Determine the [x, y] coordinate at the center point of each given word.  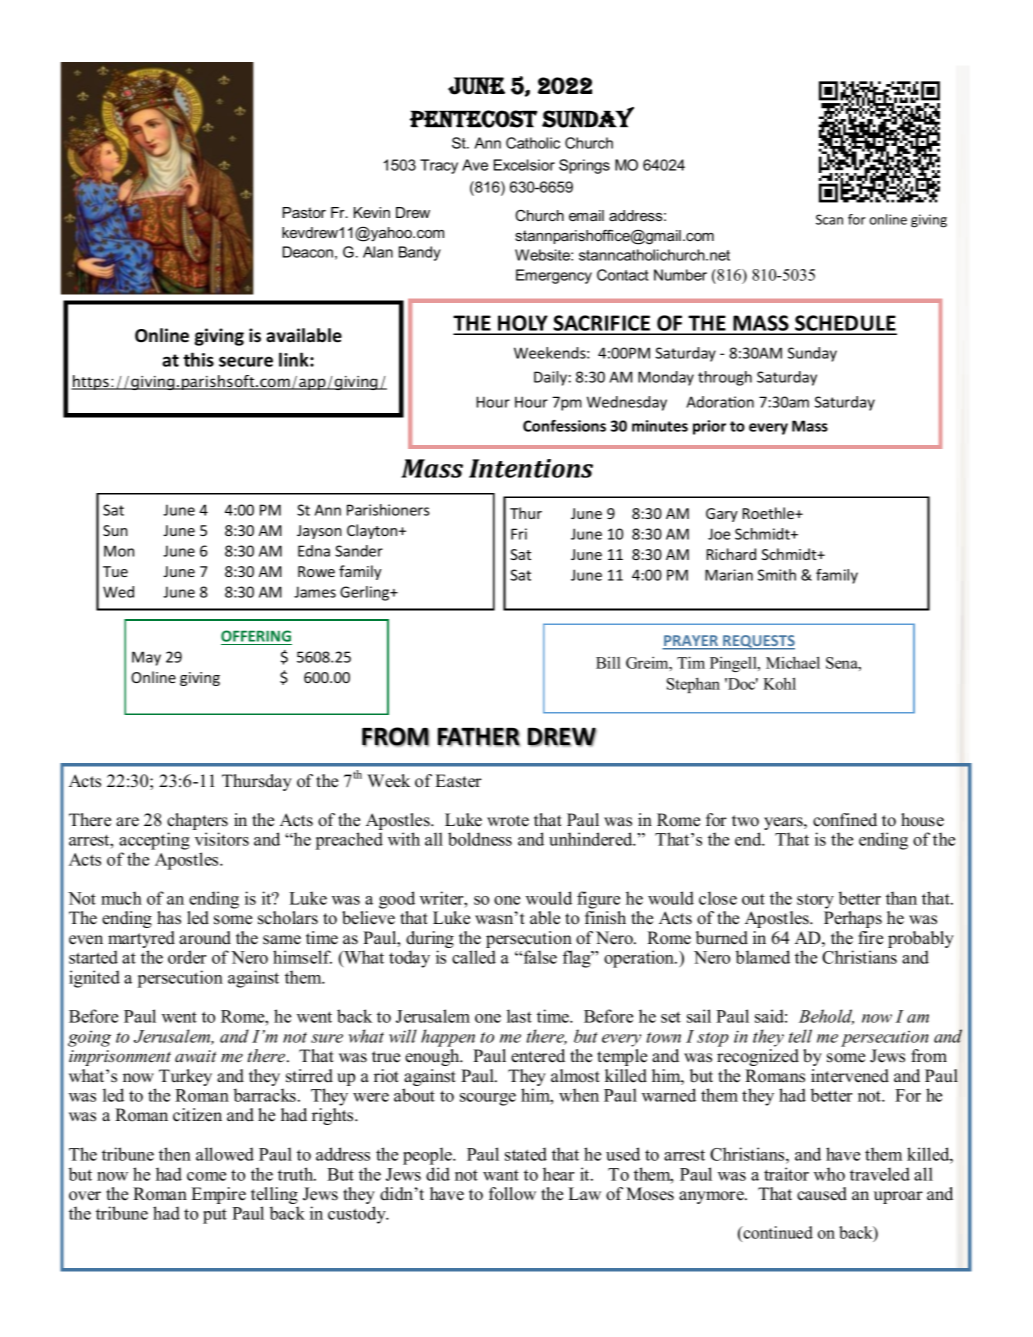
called [474, 957]
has [169, 918]
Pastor [304, 212]
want [501, 1175]
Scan [829, 219]
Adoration [720, 402]
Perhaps [853, 919]
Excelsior [524, 165]
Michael [793, 662]
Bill [608, 663]
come [206, 1176]
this [198, 359]
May [146, 658]
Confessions [564, 426]
